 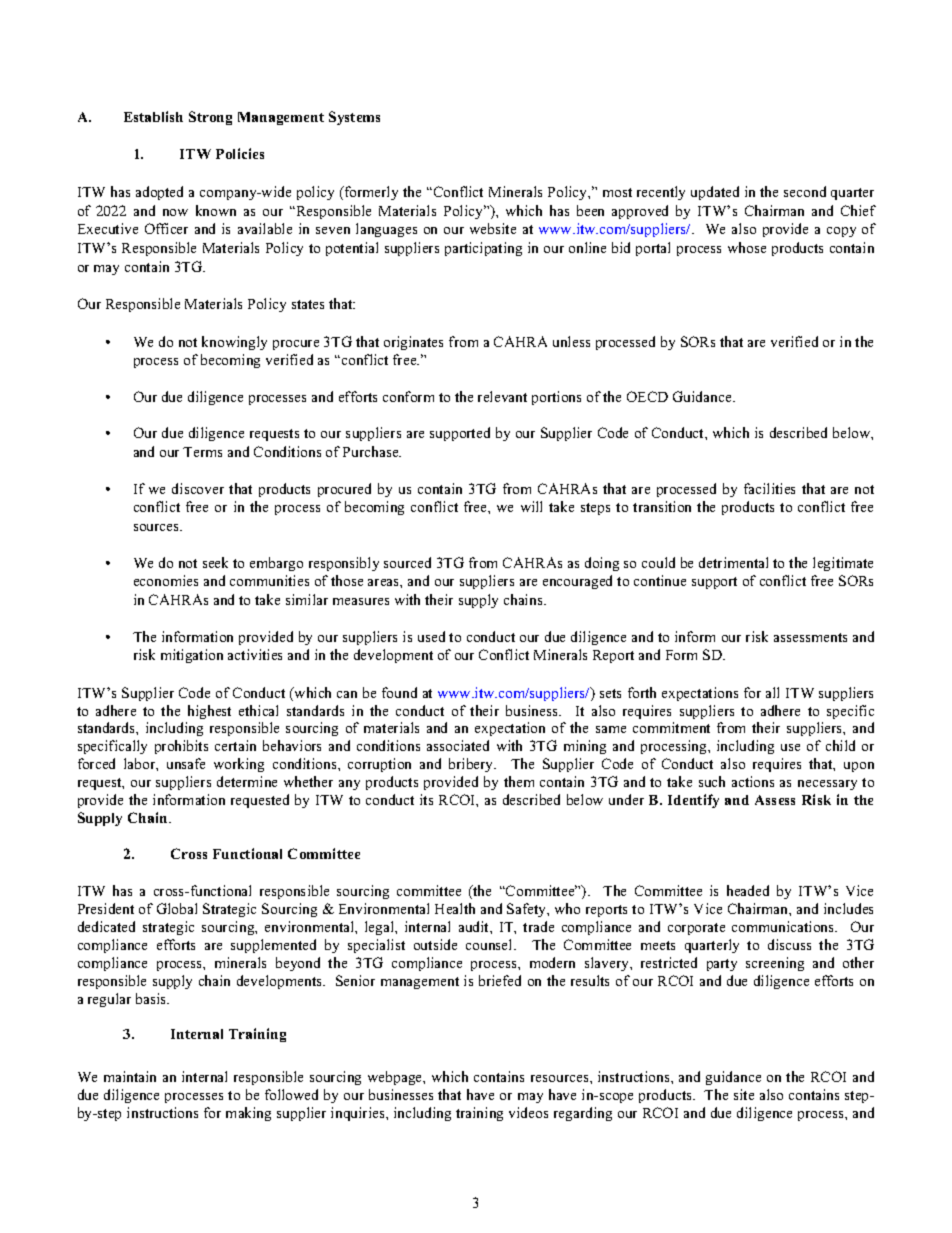 What do you see at coordinates (528, 1112) in the document?
I see `videos` at bounding box center [528, 1112].
